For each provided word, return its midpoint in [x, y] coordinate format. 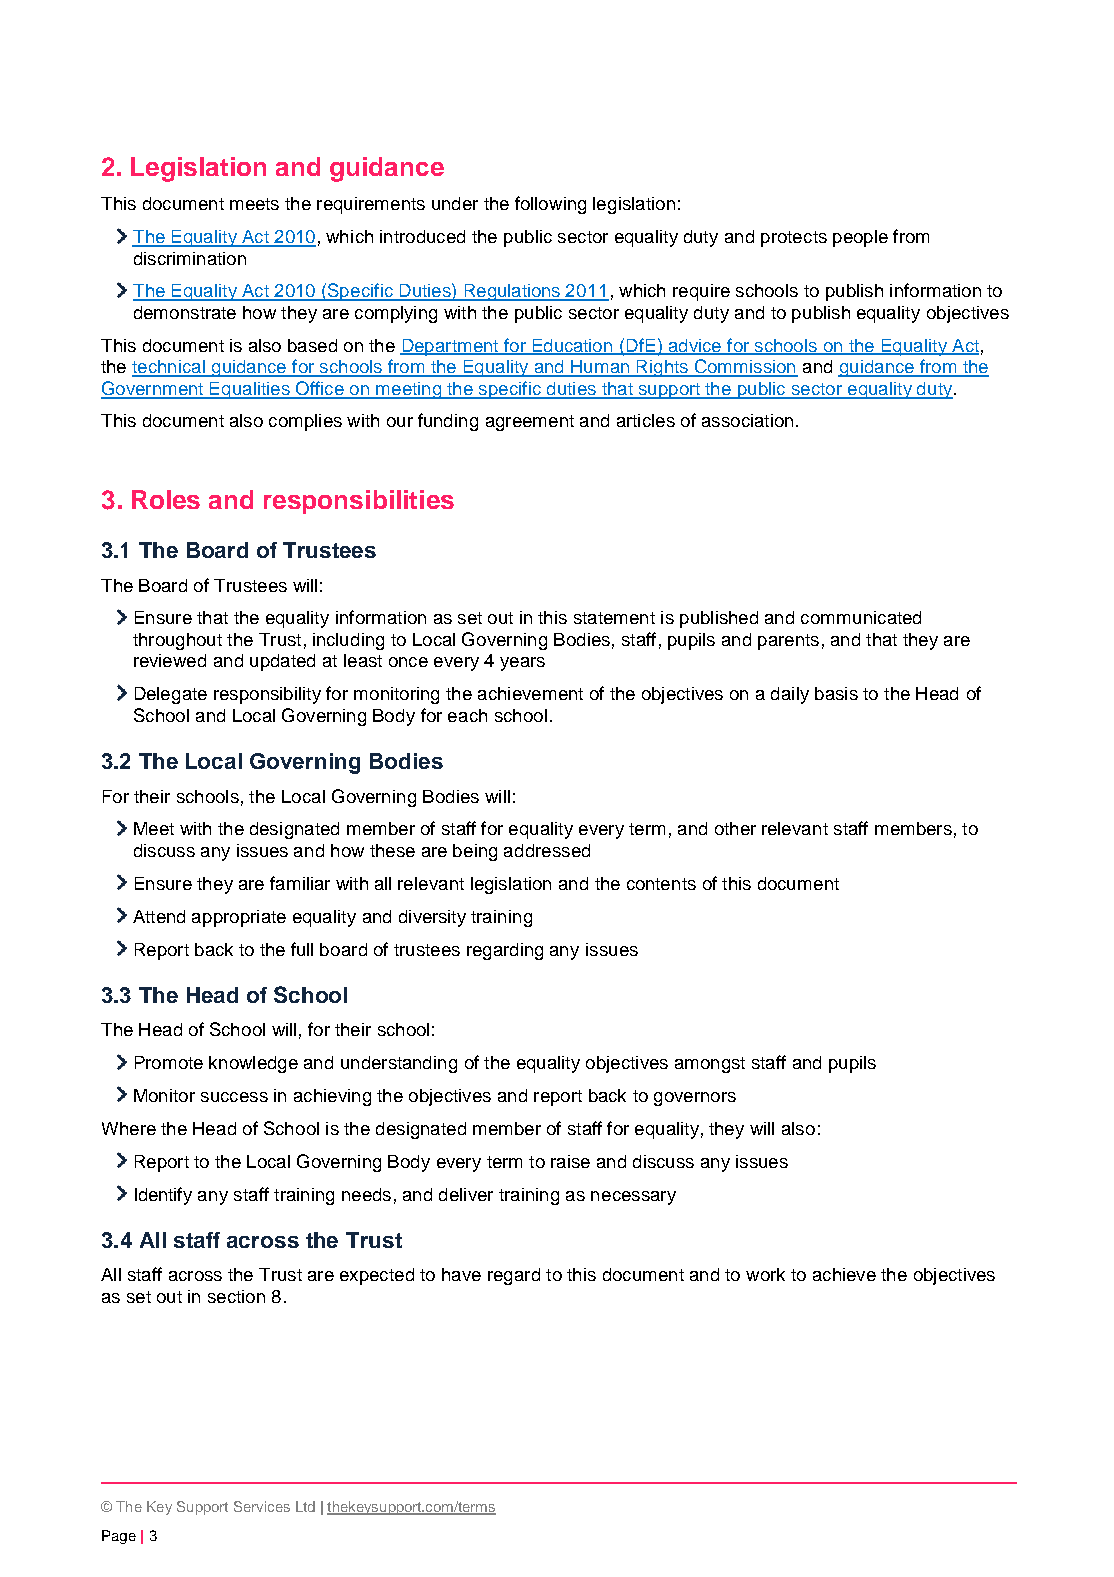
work [765, 1274]
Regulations [512, 292]
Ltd [305, 1506]
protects [794, 239]
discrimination [190, 258]
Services [262, 1506]
